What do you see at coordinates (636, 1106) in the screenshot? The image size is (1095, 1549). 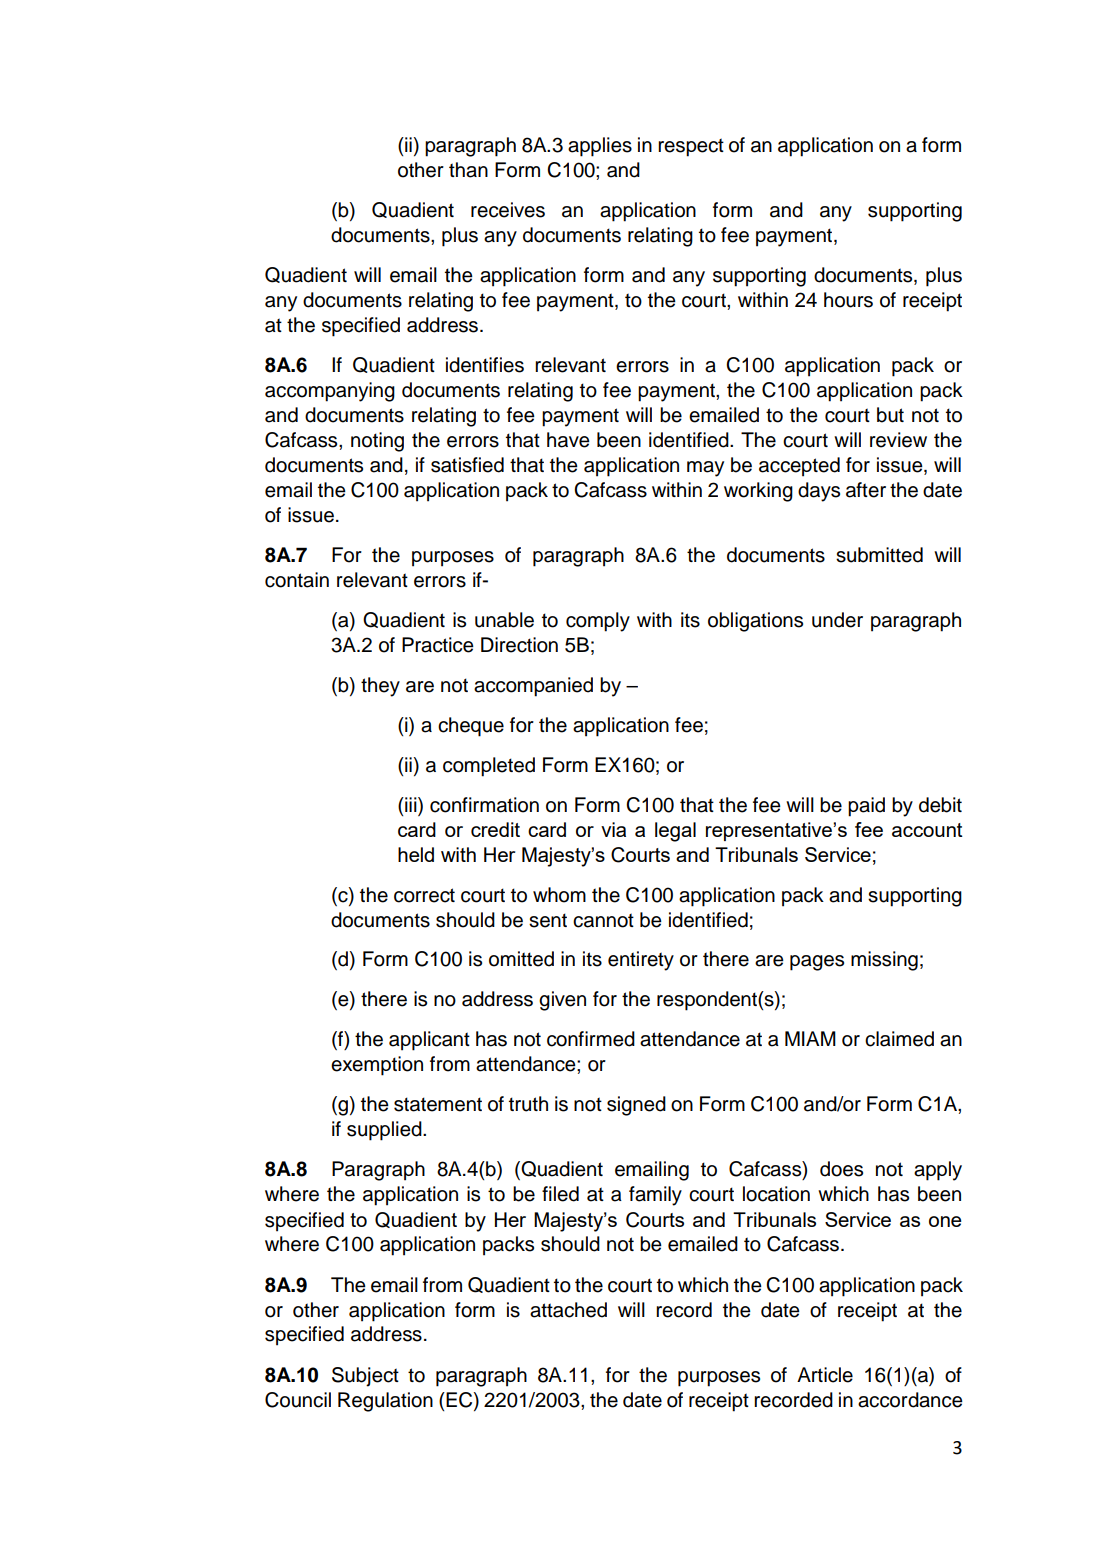 I see `signed` at bounding box center [636, 1106].
